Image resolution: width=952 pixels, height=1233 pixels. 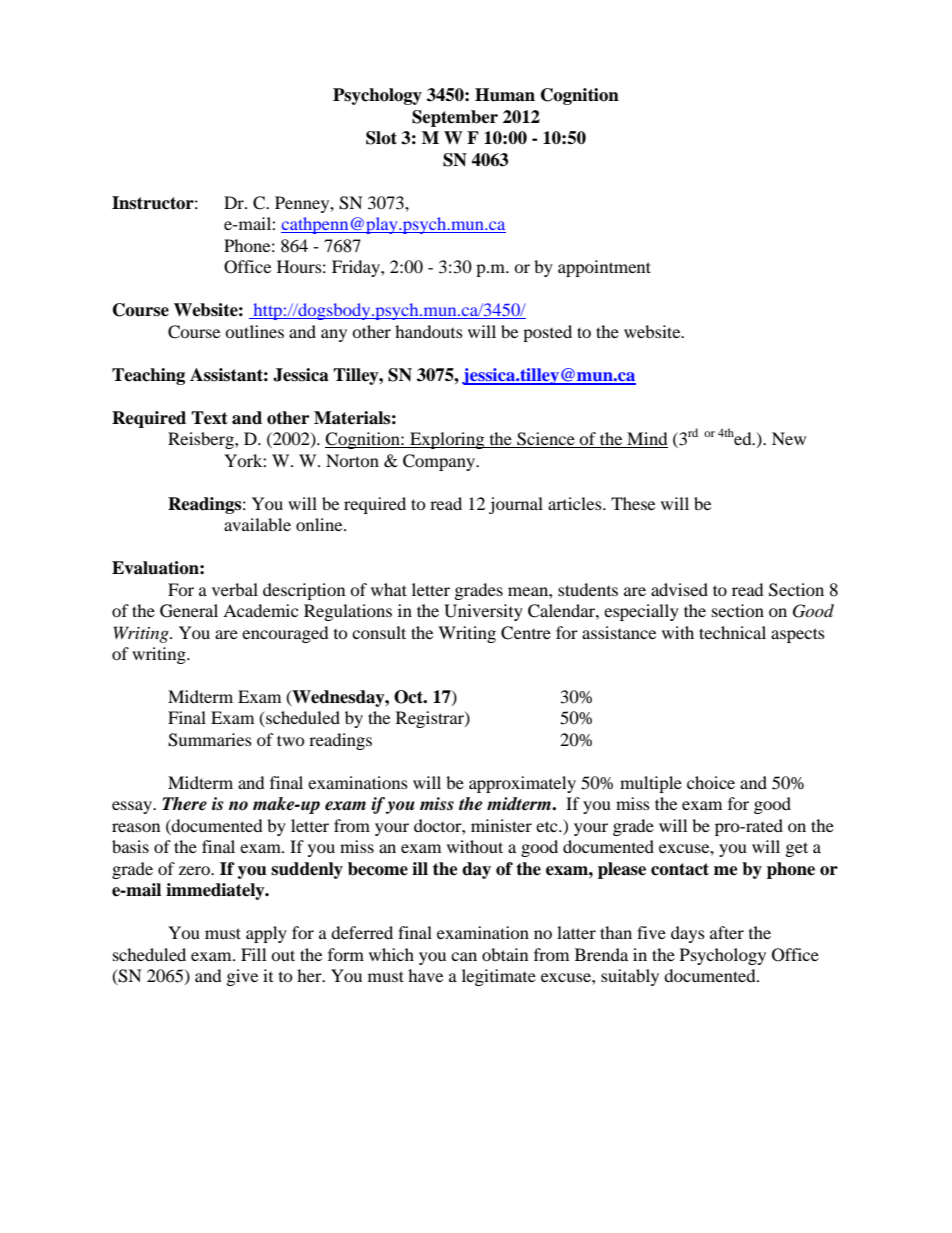 What do you see at coordinates (727, 932) in the image?
I see `after` at bounding box center [727, 932].
